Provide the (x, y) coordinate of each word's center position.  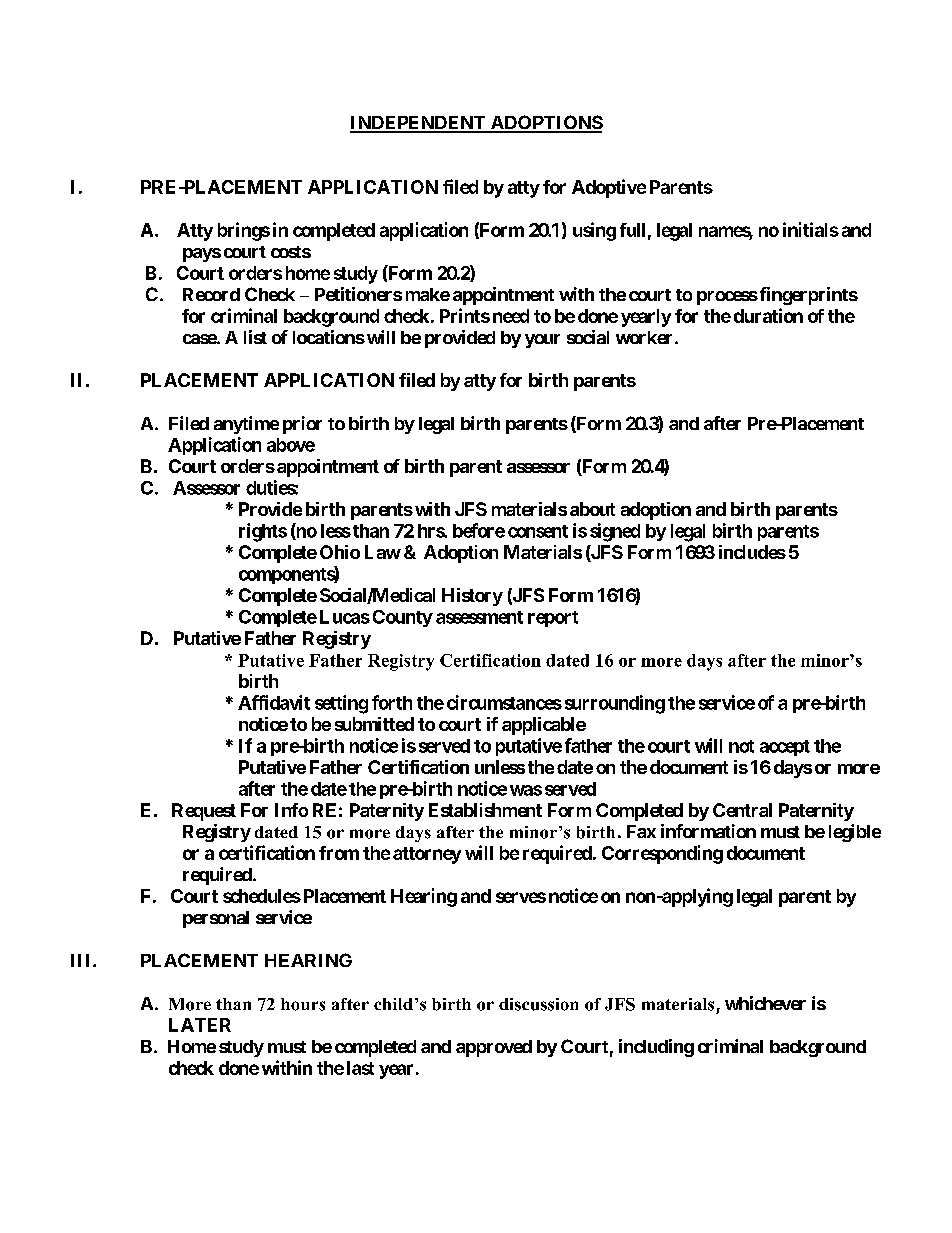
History (472, 597)
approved (494, 1048)
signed (615, 532)
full (632, 230)
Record (211, 294)
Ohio (340, 552)
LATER (200, 1025)
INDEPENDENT (419, 124)
